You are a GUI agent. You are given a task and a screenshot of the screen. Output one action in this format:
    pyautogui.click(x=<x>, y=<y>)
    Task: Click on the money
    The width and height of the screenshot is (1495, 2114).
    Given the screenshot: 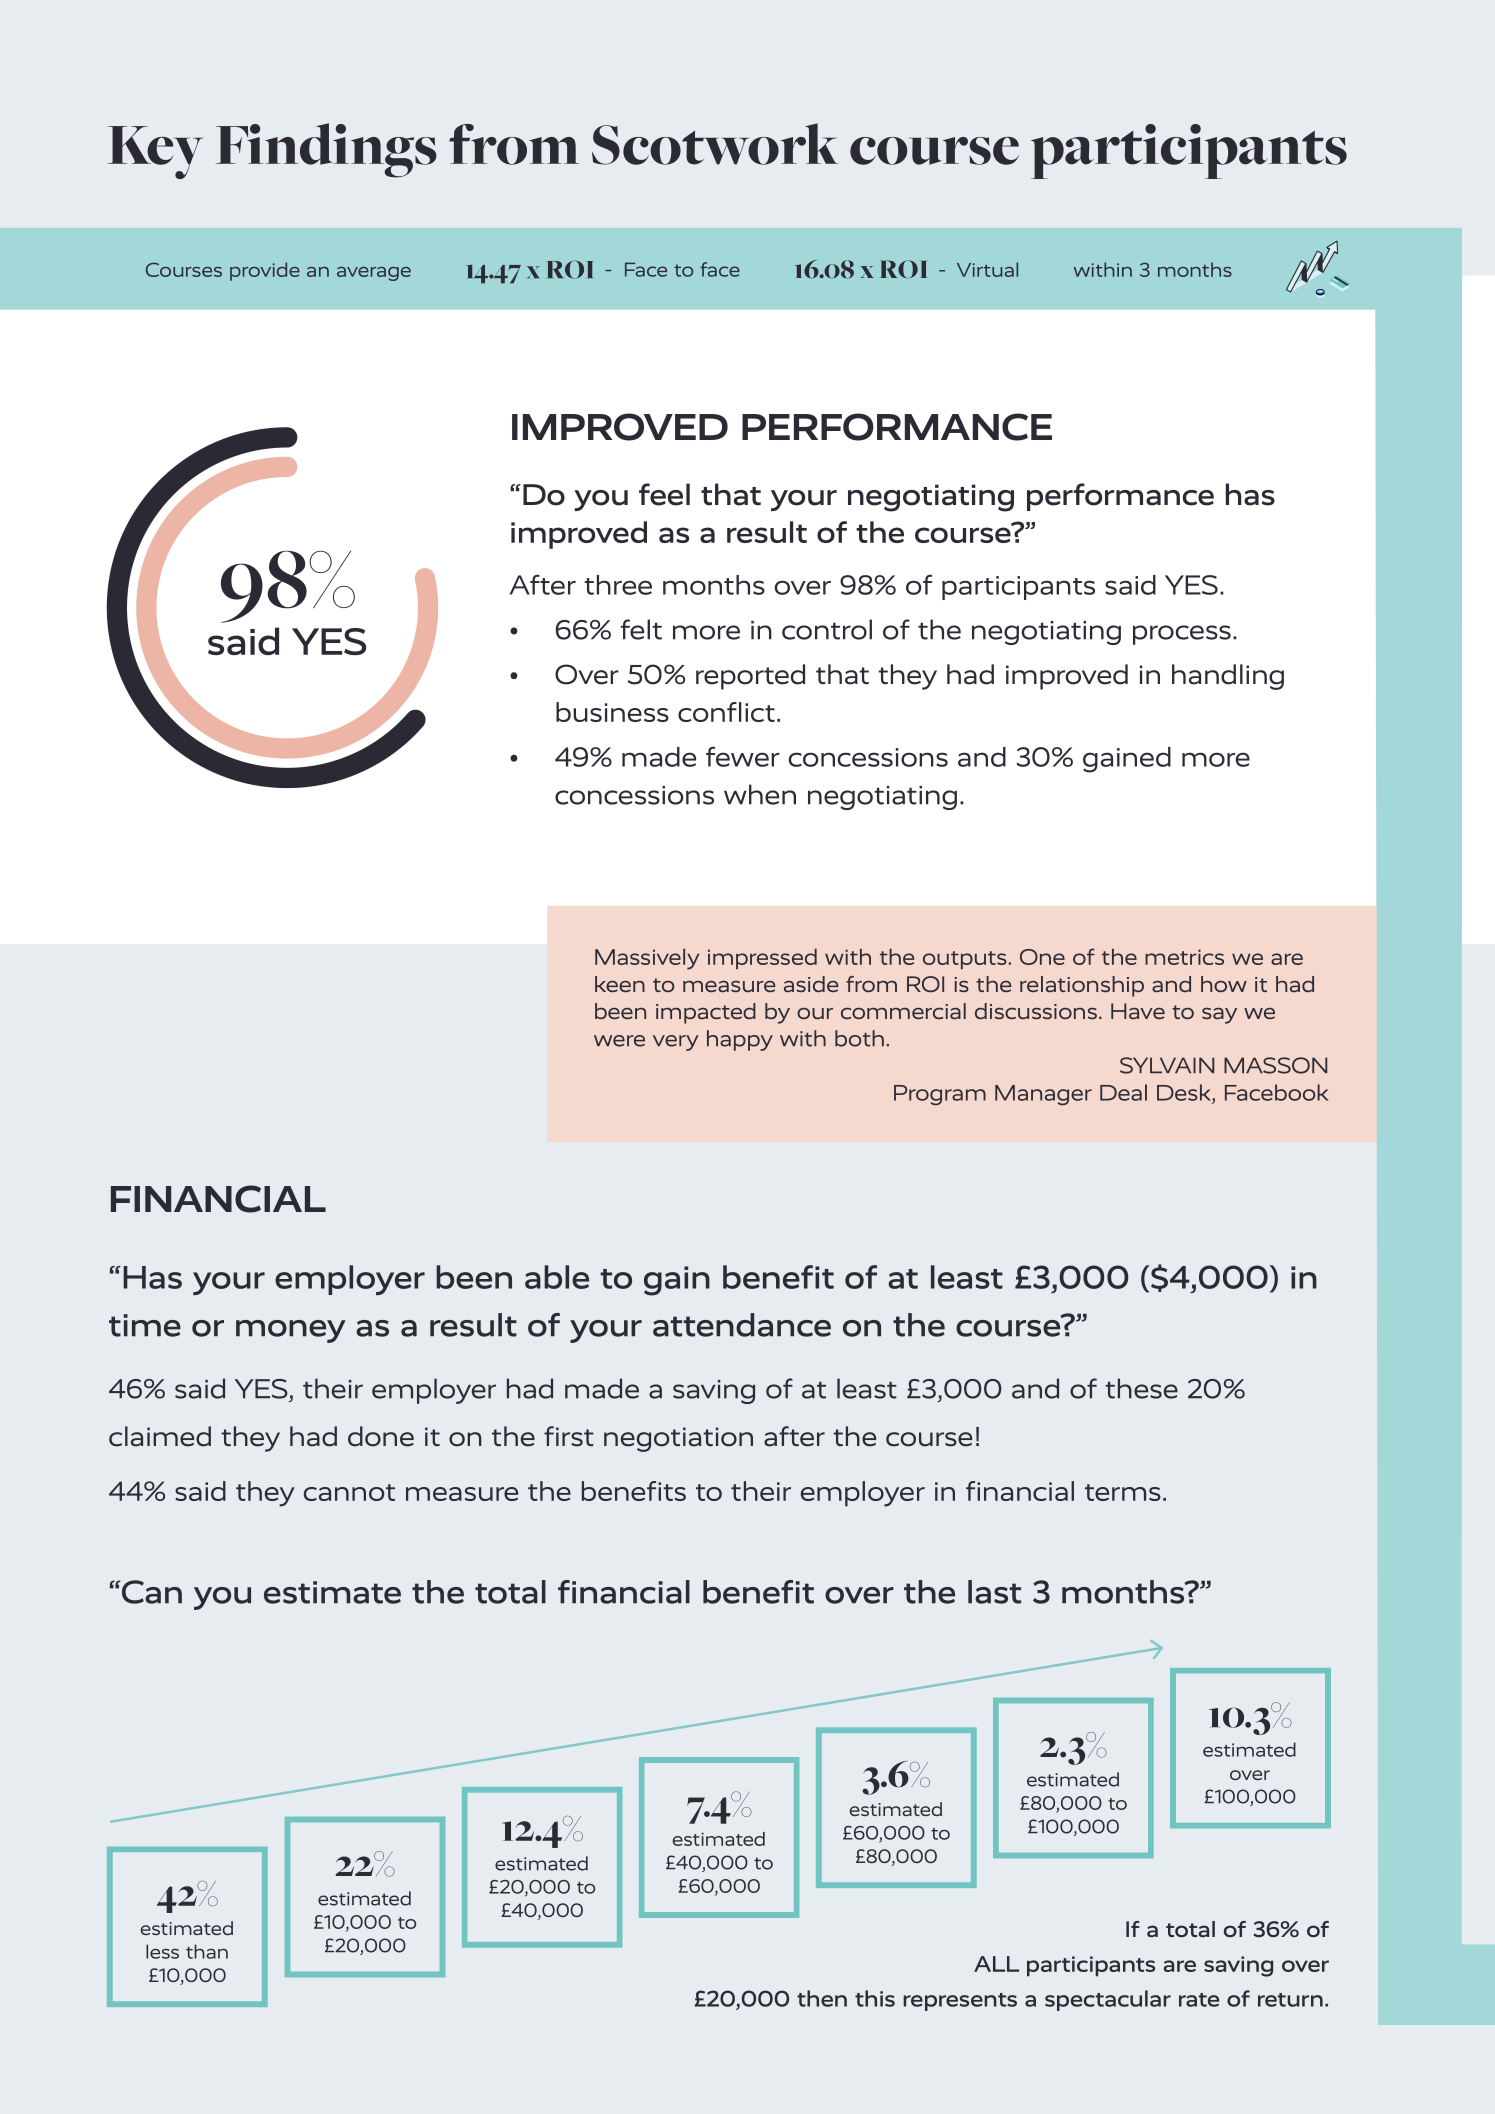 What is the action you would take?
    pyautogui.click(x=291, y=1331)
